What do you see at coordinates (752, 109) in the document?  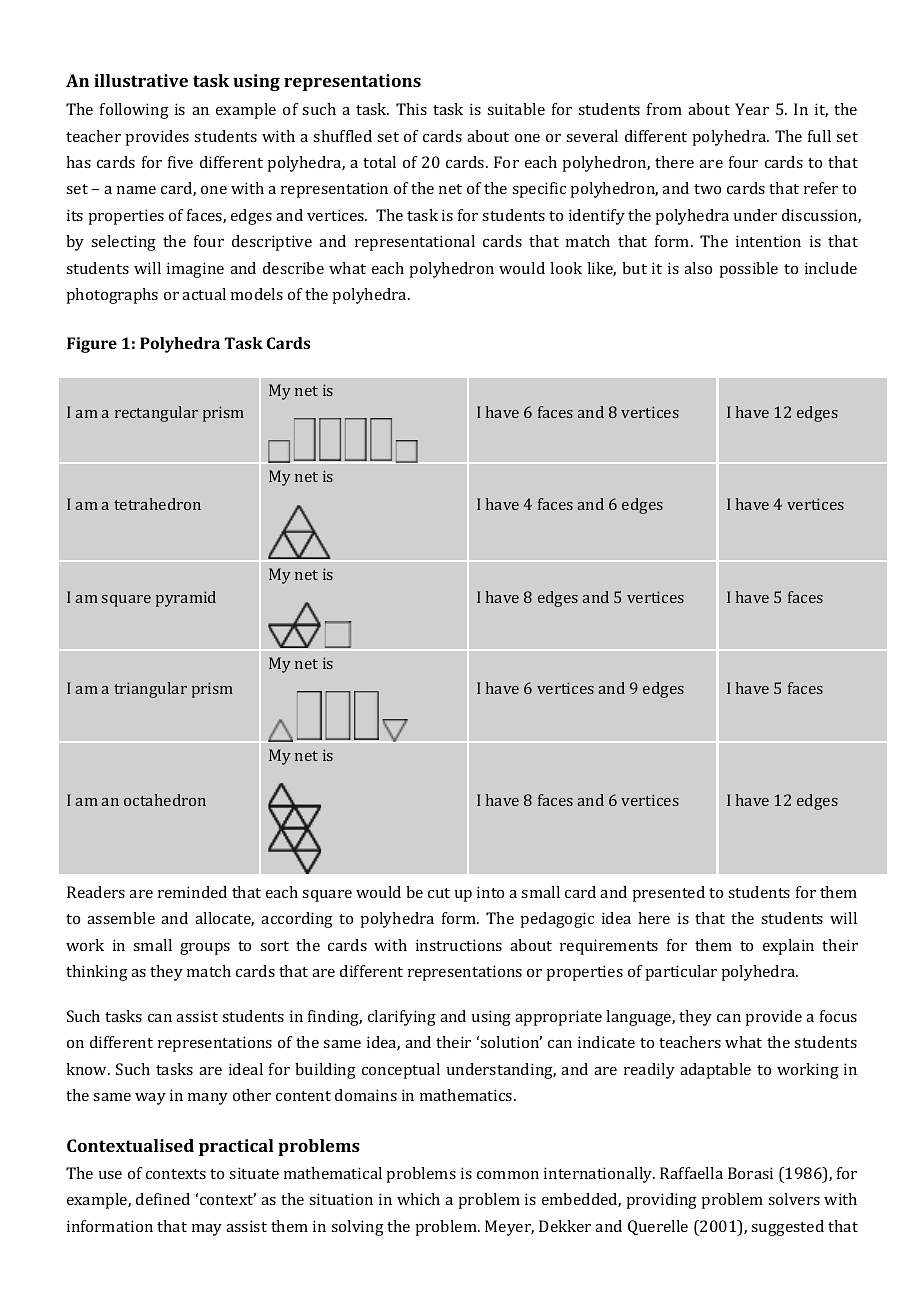 I see `Year` at bounding box center [752, 109].
